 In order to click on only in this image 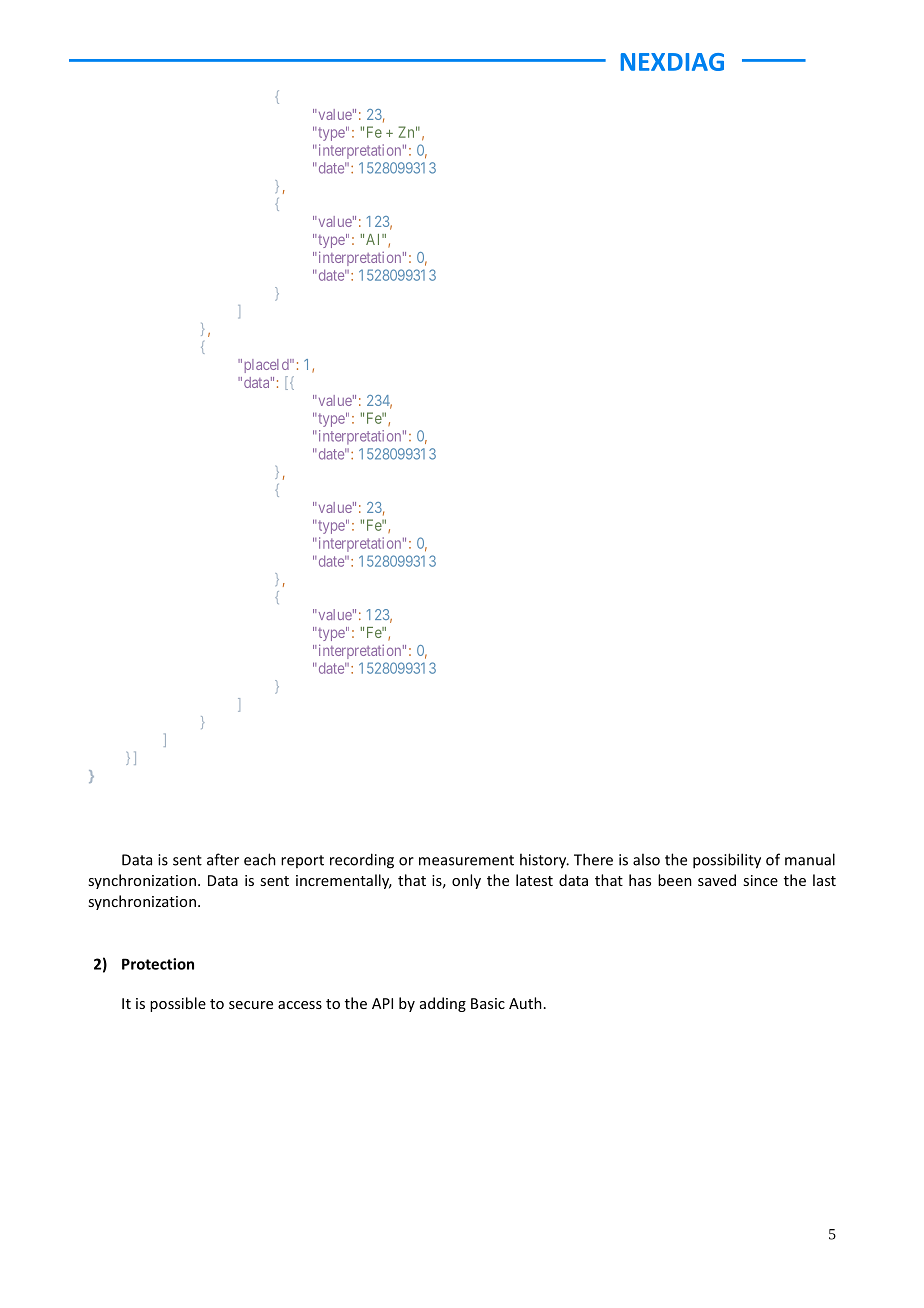, I will do `click(466, 881)`.
